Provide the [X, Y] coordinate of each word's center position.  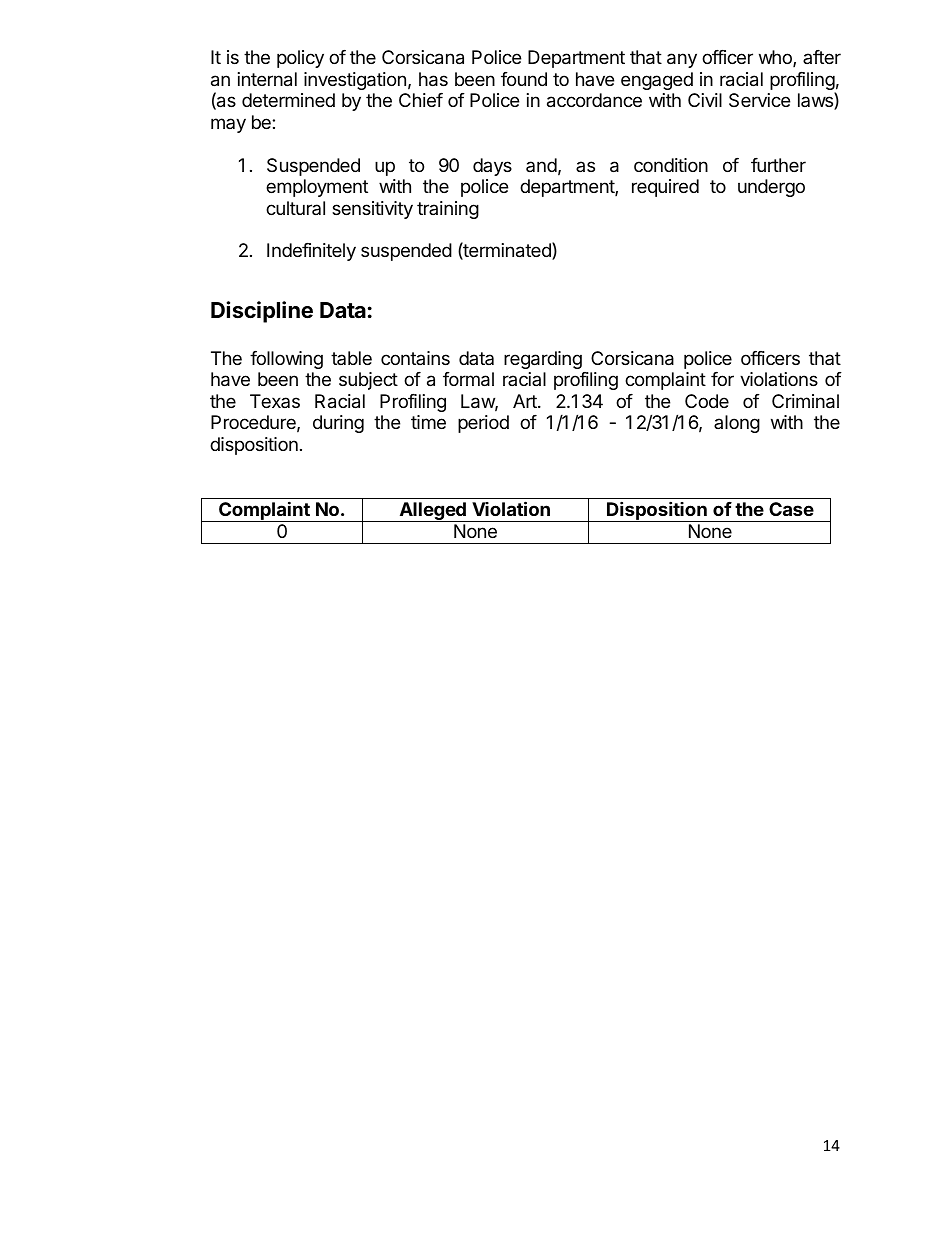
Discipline [262, 312]
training [448, 210]
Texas [275, 401]
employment [317, 188]
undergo [771, 188]
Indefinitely [311, 252]
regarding [543, 360]
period [483, 424]
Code [707, 401]
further [778, 165]
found [524, 79]
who [776, 58]
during [338, 424]
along [737, 424]
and [541, 165]
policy [300, 59]
